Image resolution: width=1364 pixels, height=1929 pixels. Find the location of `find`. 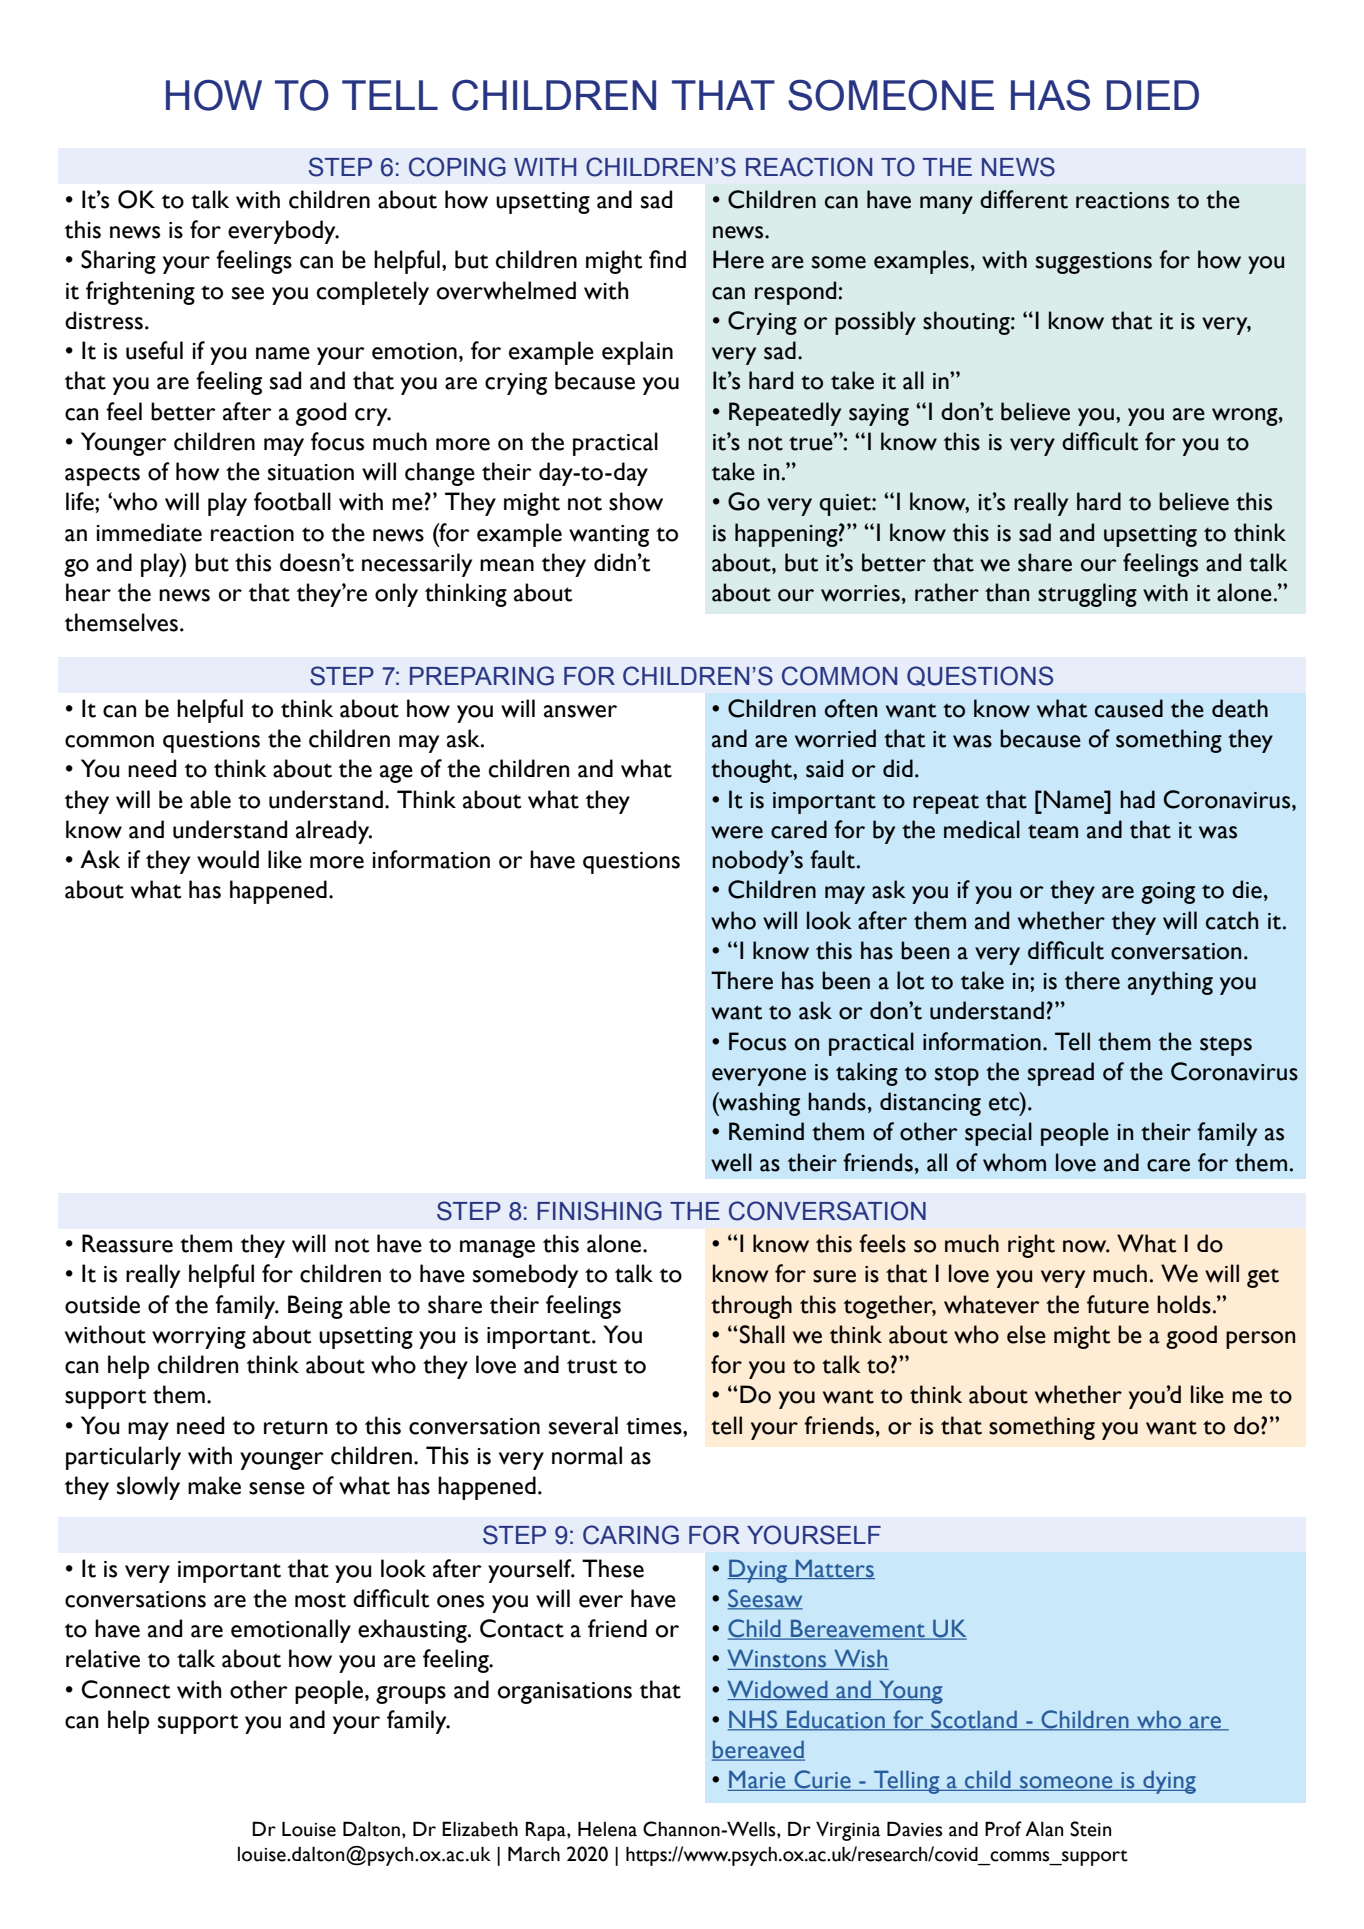

find is located at coordinates (667, 259).
